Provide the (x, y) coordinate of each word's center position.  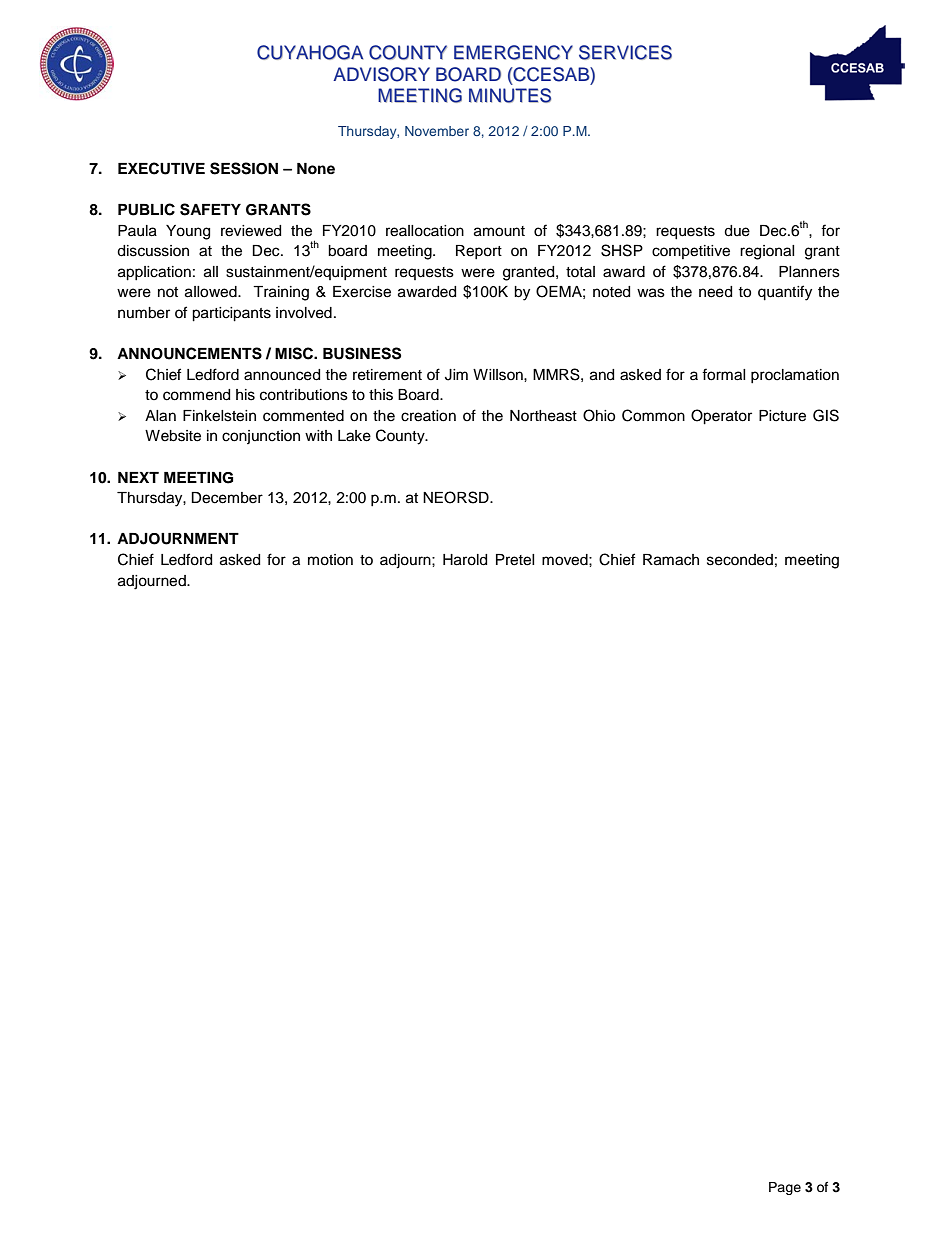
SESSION (244, 168)
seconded (740, 560)
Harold (465, 560)
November (437, 131)
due (737, 231)
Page (785, 1188)
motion (330, 560)
